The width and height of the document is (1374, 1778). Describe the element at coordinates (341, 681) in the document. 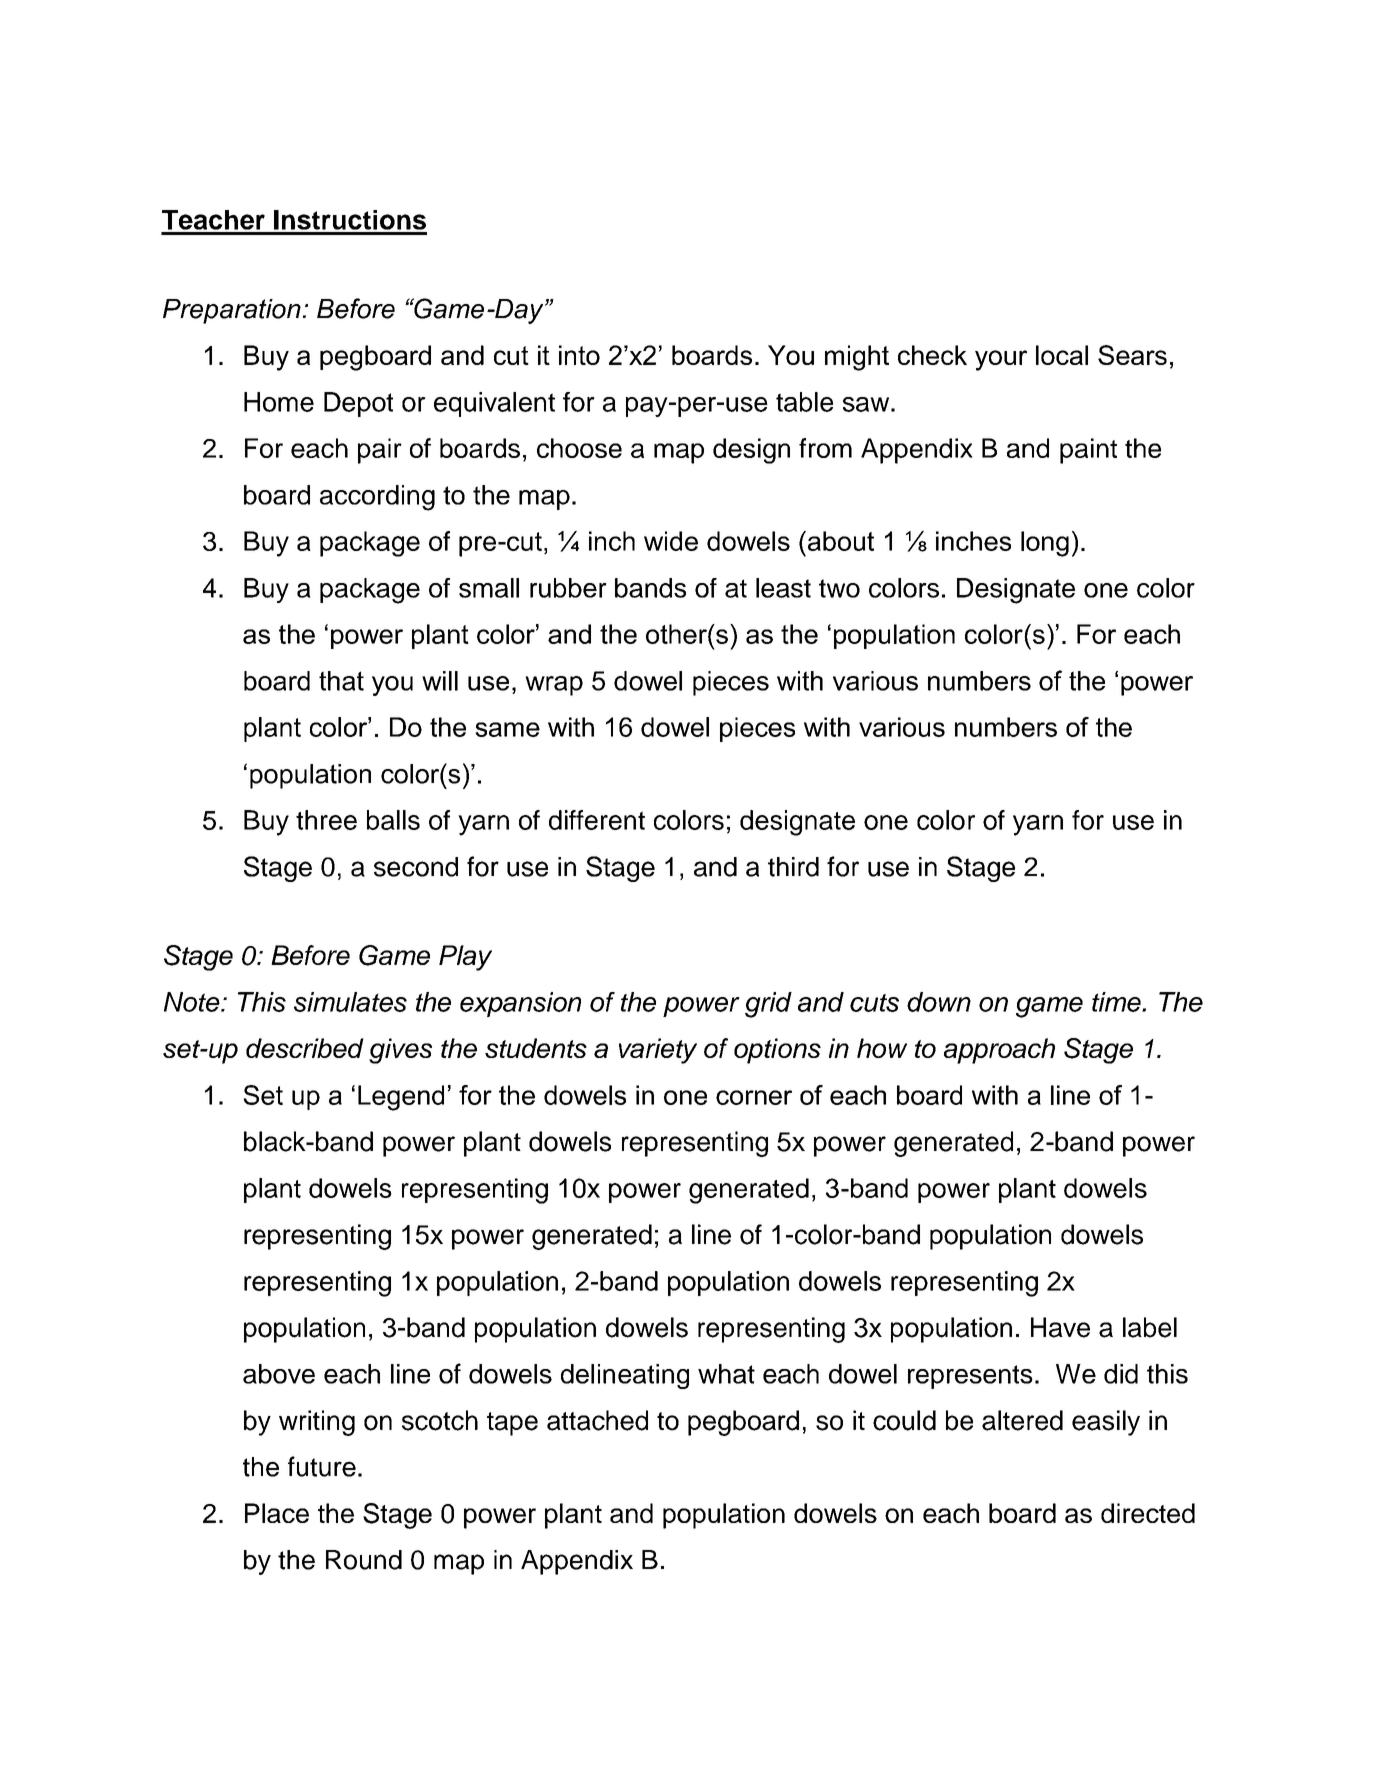

I see `that` at that location.
